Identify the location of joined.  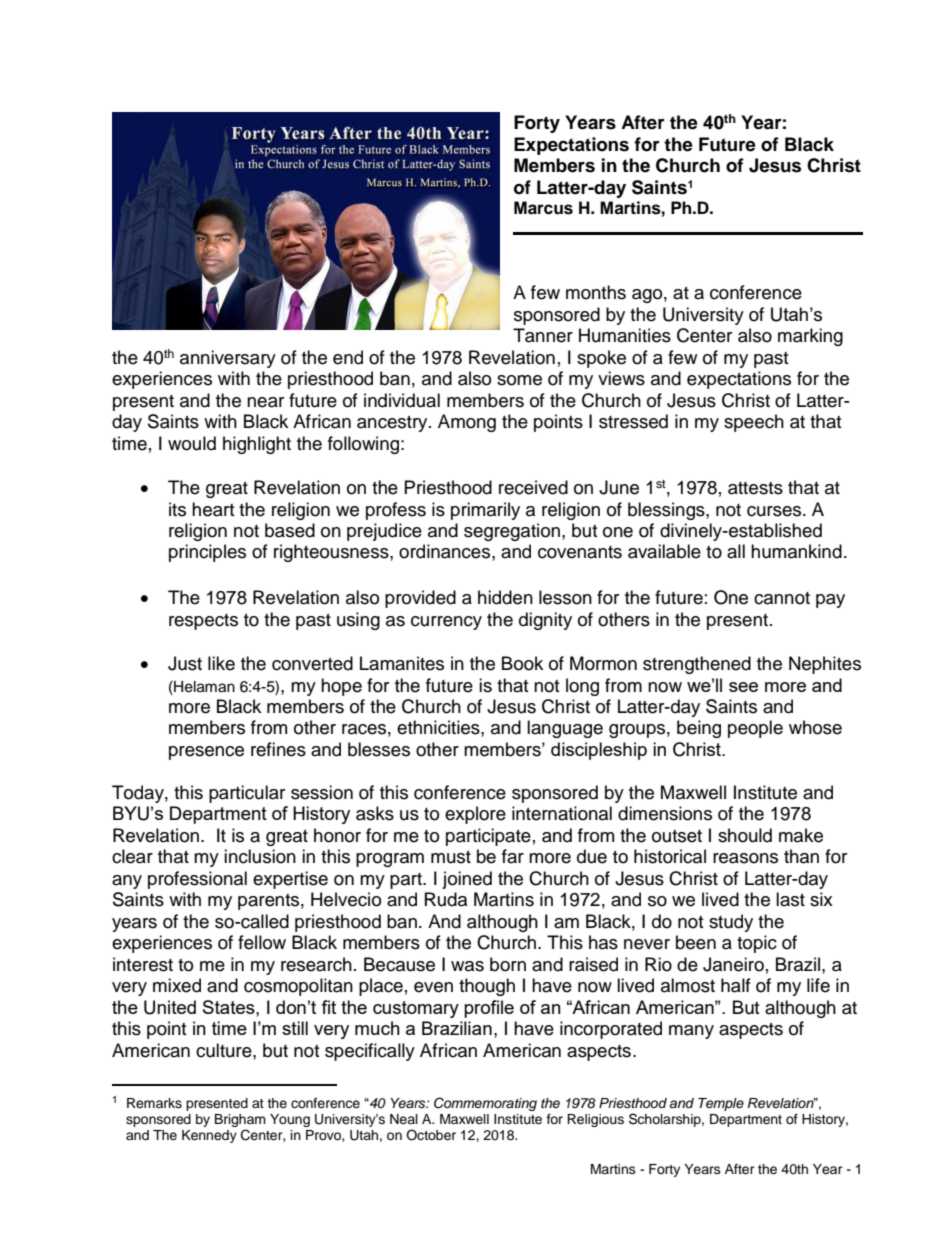
(467, 880).
